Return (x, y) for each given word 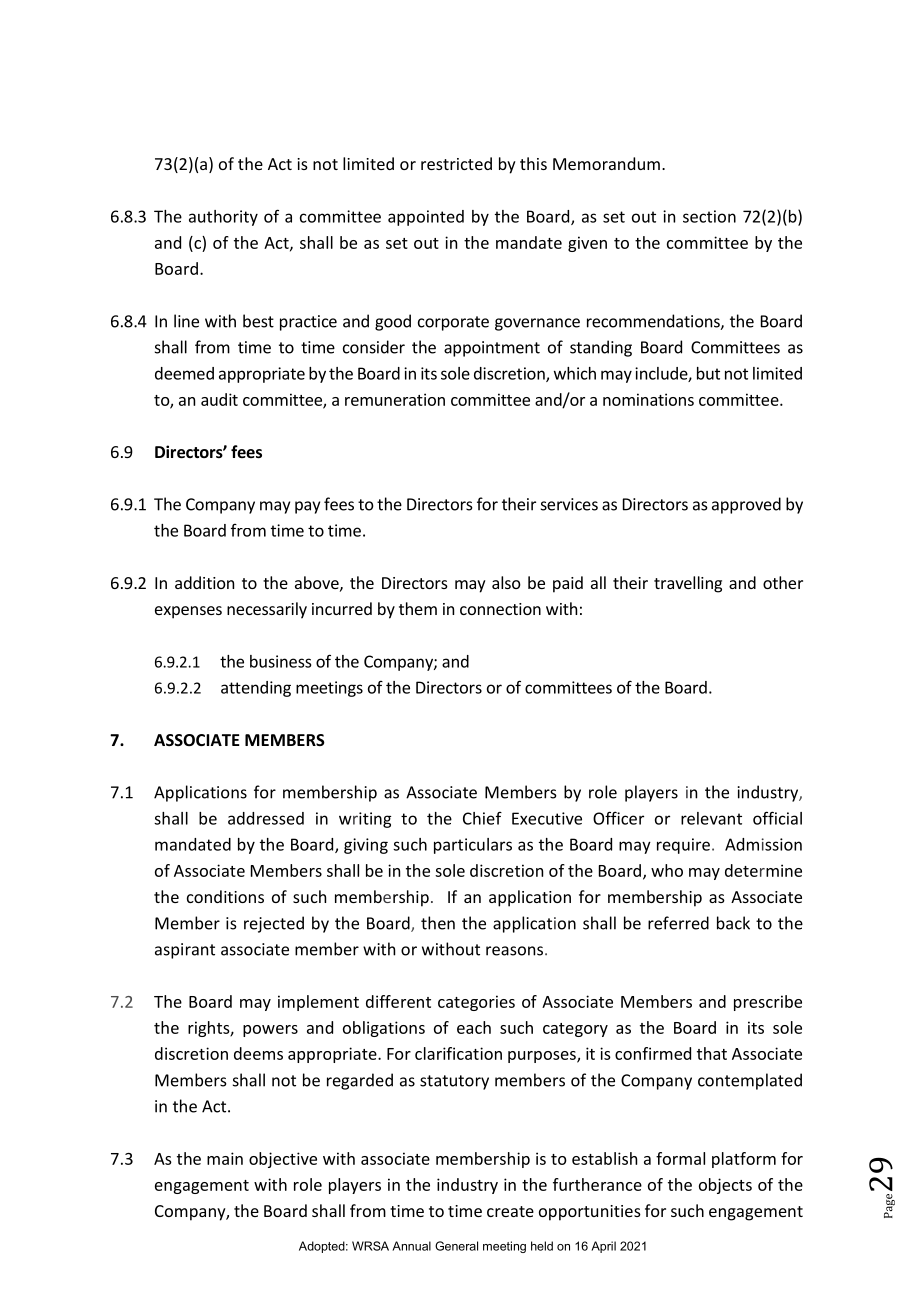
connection (500, 609)
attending (256, 689)
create (510, 1211)
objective (283, 1160)
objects (725, 1186)
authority (223, 218)
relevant (711, 818)
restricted (456, 163)
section (709, 216)
